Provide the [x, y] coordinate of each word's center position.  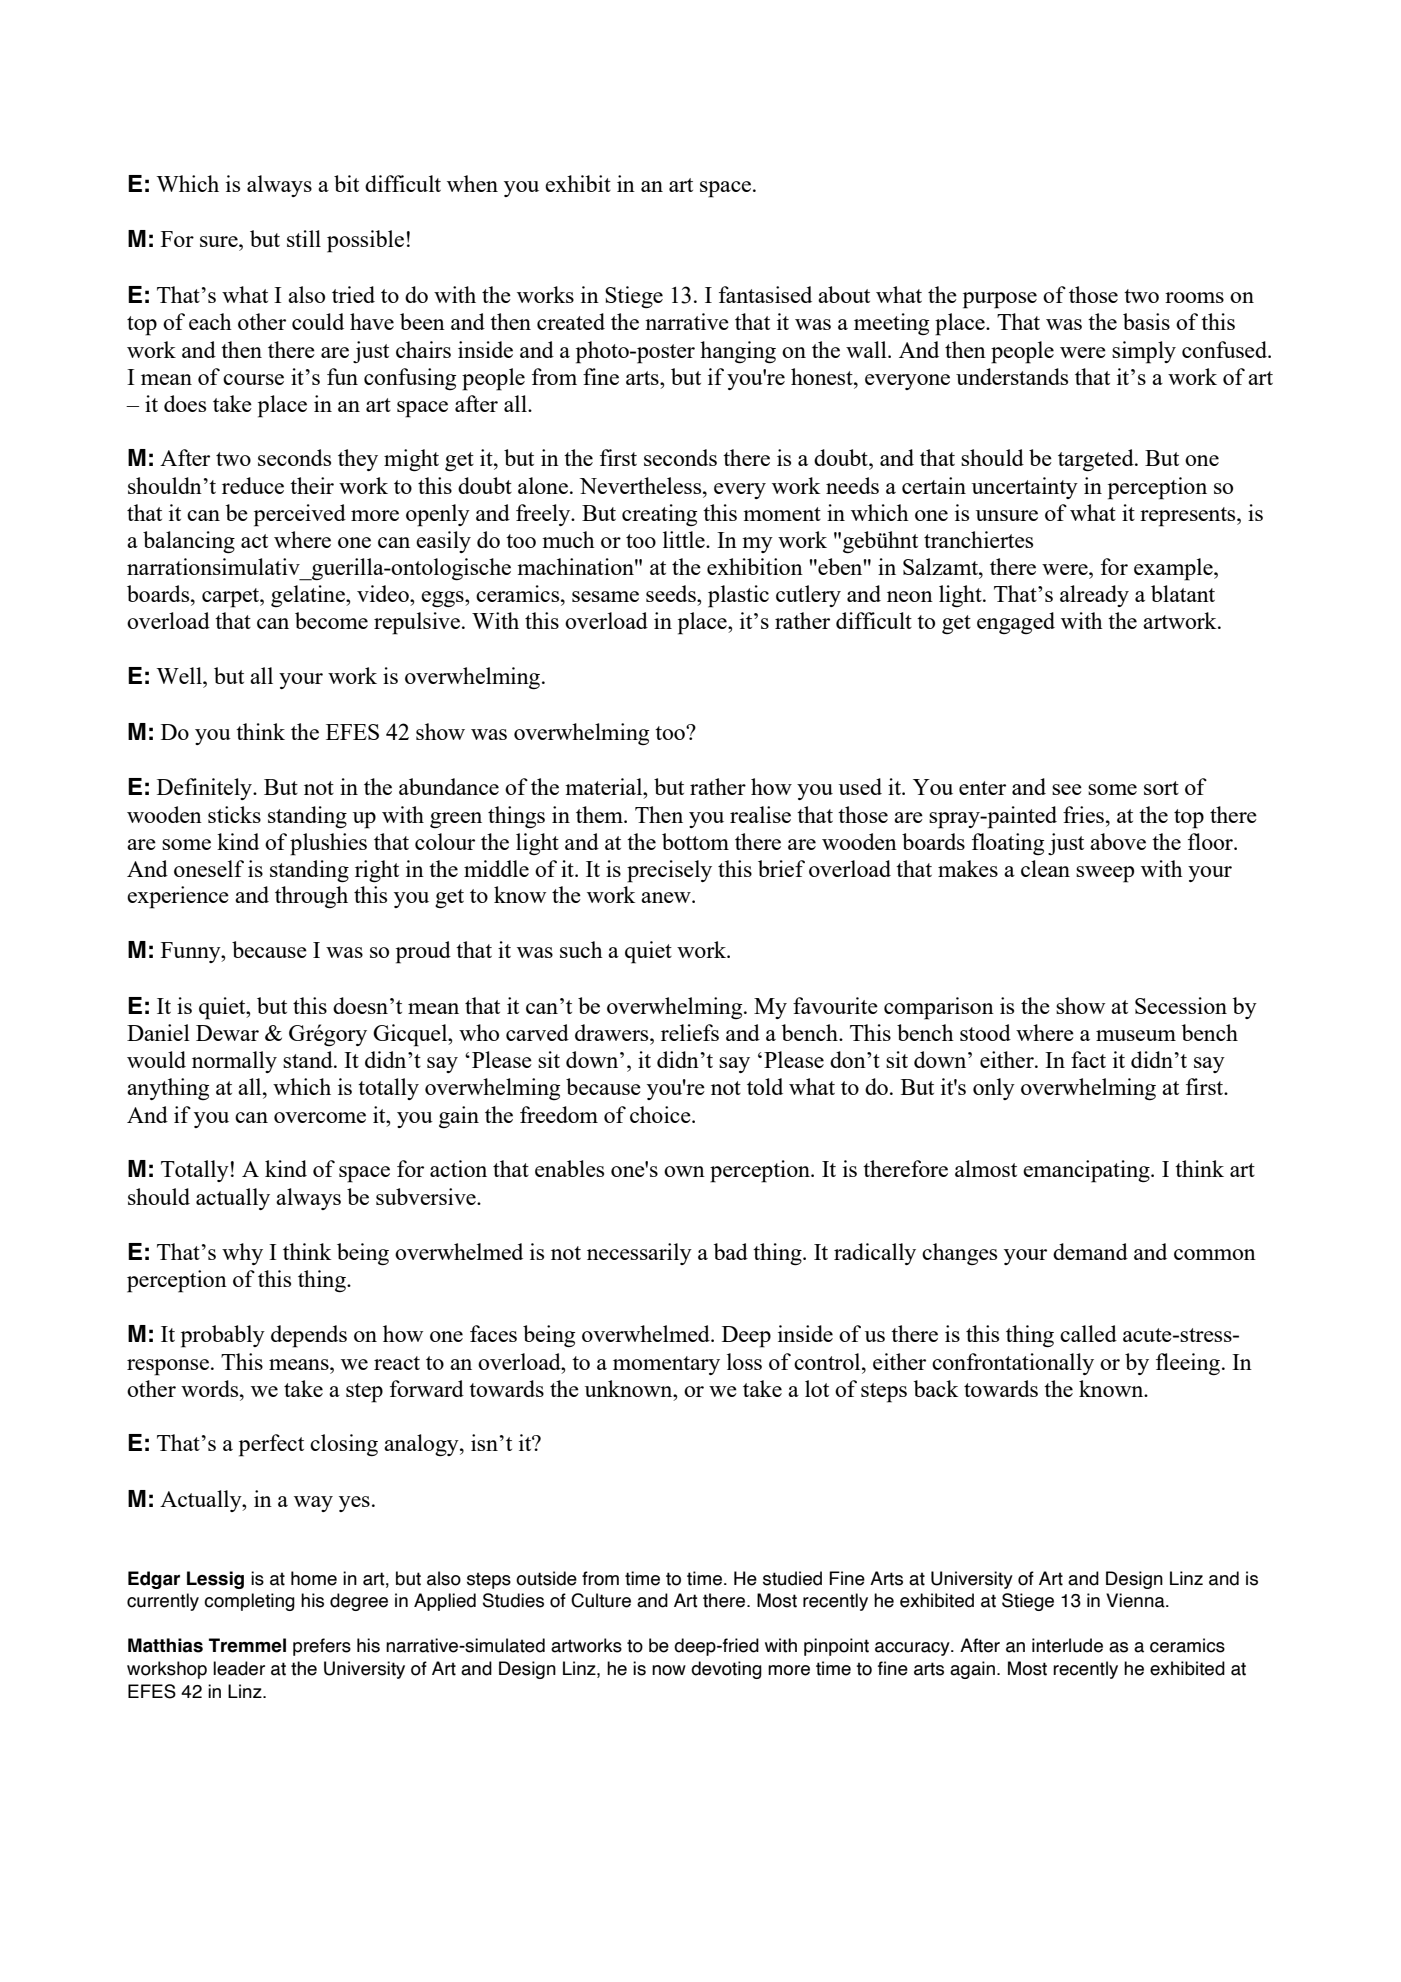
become [331, 620]
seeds [672, 593]
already [1094, 596]
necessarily [639, 1254]
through [311, 897]
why [242, 1254]
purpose [1000, 300]
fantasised [765, 294]
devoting [726, 1670]
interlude [1067, 1645]
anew [667, 897]
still [304, 238]
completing [249, 1602]
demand [1090, 1251]
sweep [1105, 874]
